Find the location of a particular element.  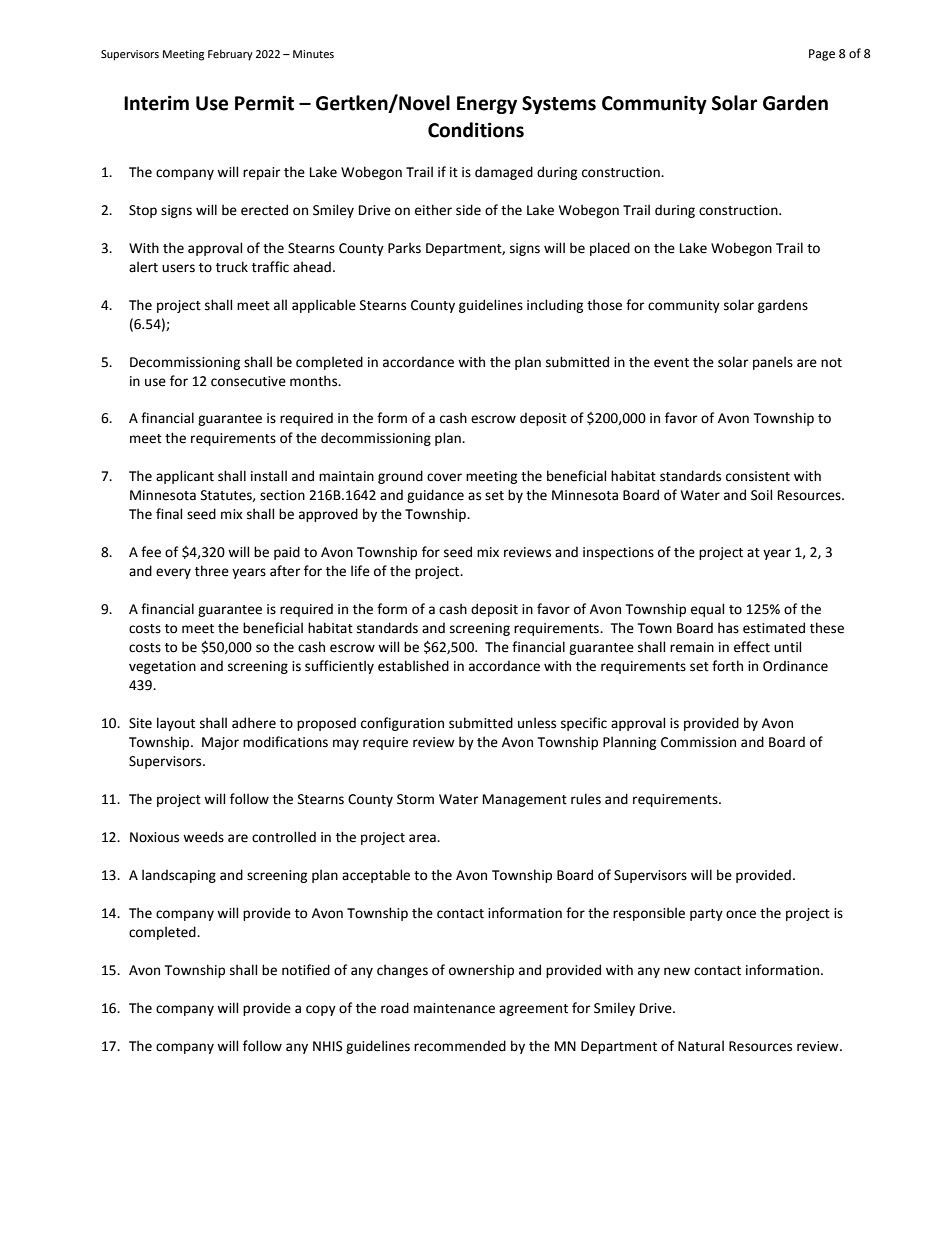

copy is located at coordinates (321, 1010).
